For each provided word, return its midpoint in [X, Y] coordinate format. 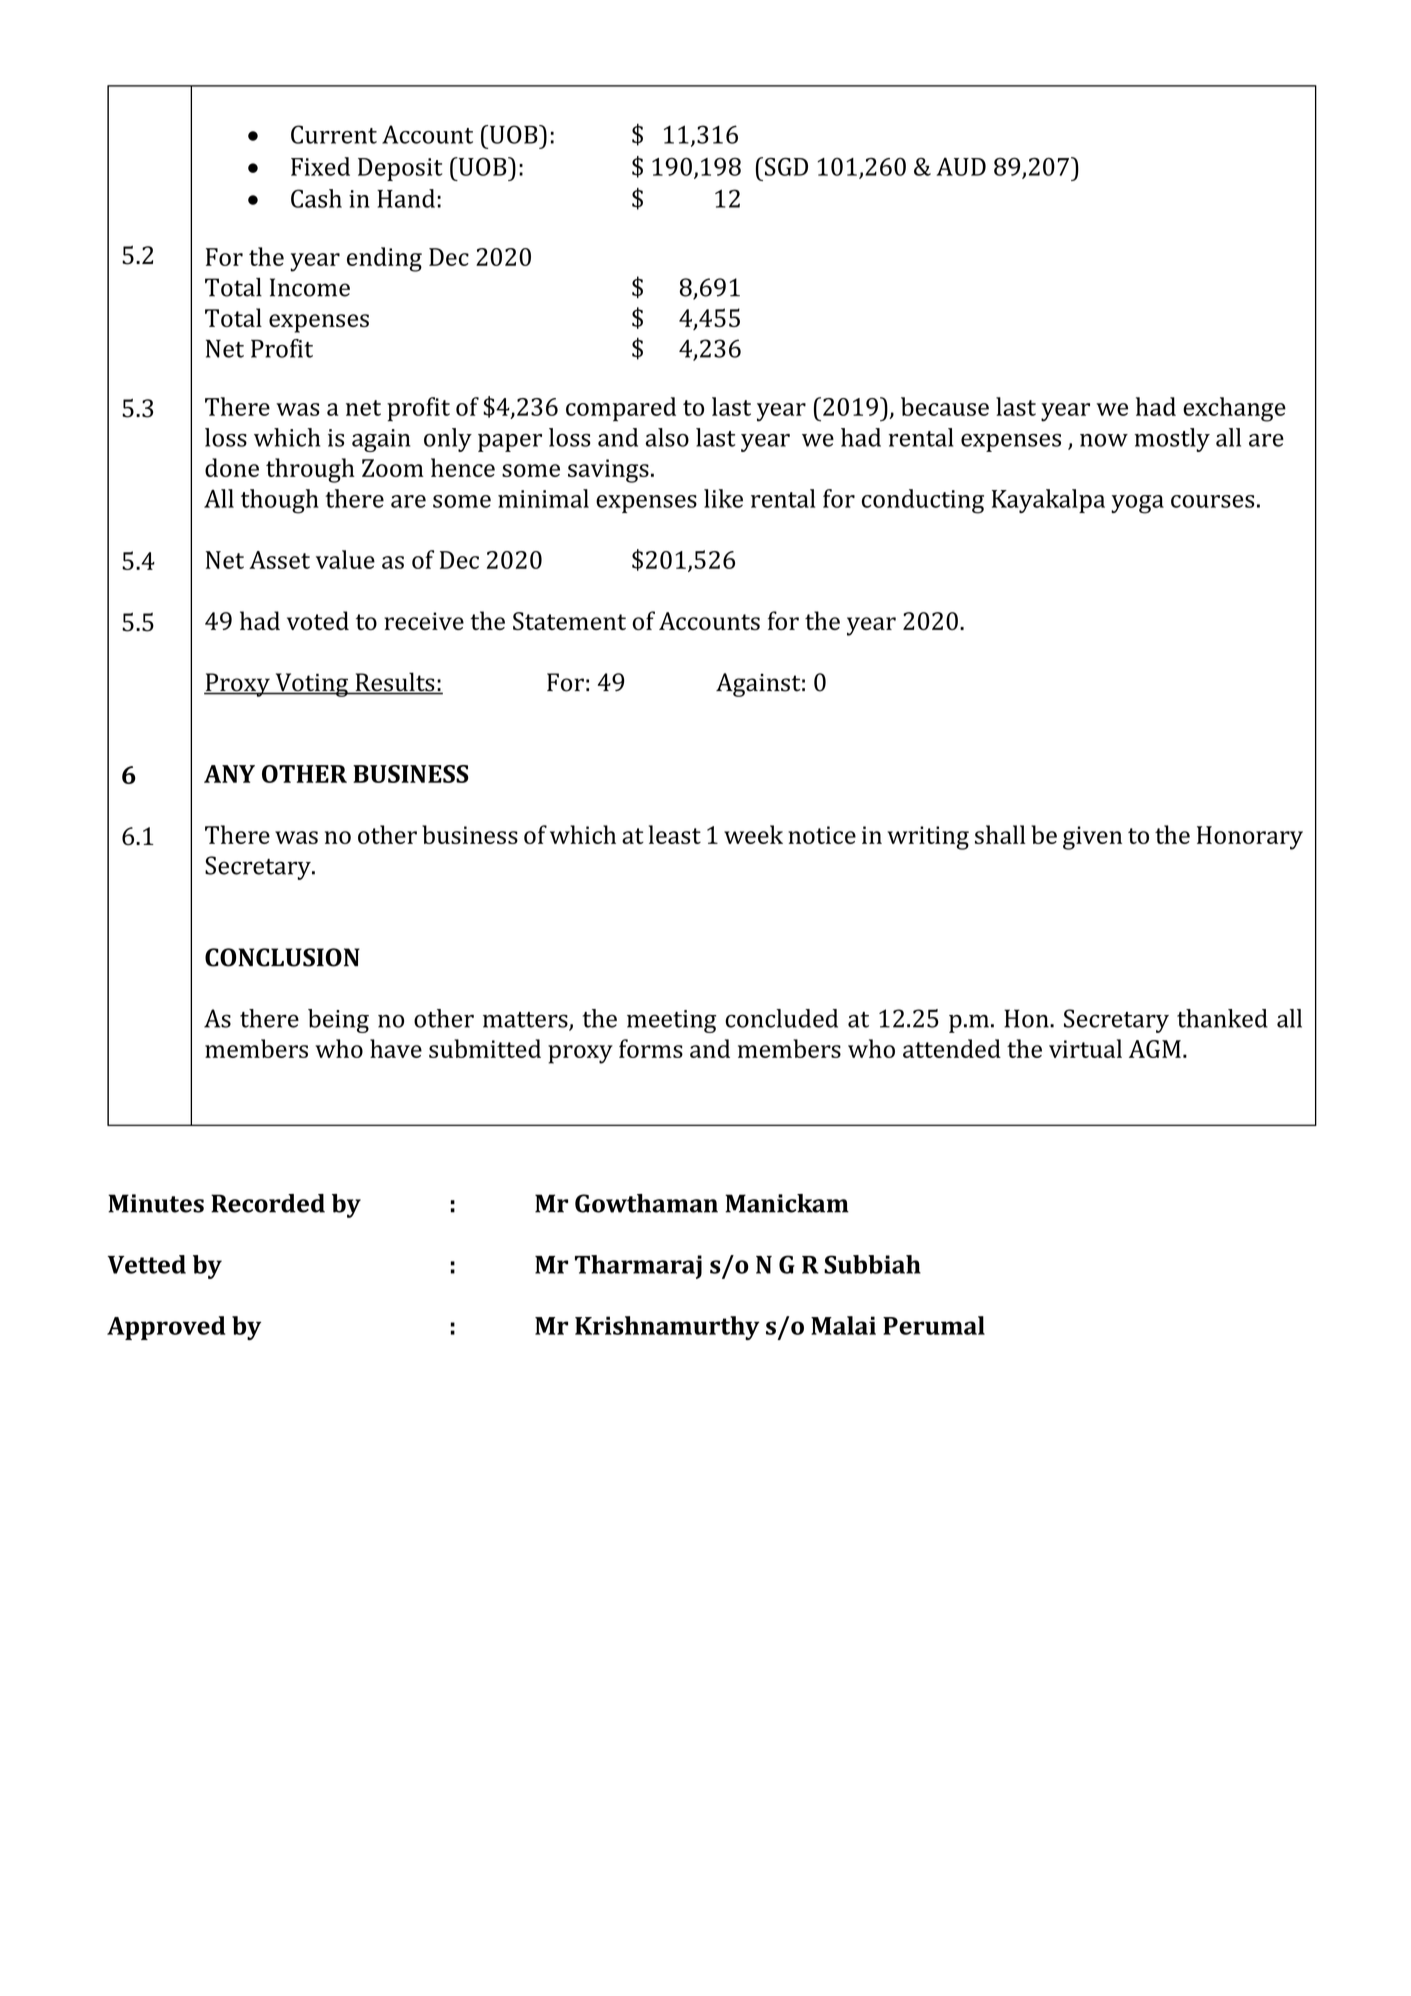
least [675, 834]
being [338, 1021]
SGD [786, 166]
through [310, 470]
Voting [311, 685]
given [1092, 838]
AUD [961, 167]
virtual [1085, 1048]
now [1104, 440]
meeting [671, 1021]
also [667, 437]
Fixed [320, 166]
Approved [166, 1328]
